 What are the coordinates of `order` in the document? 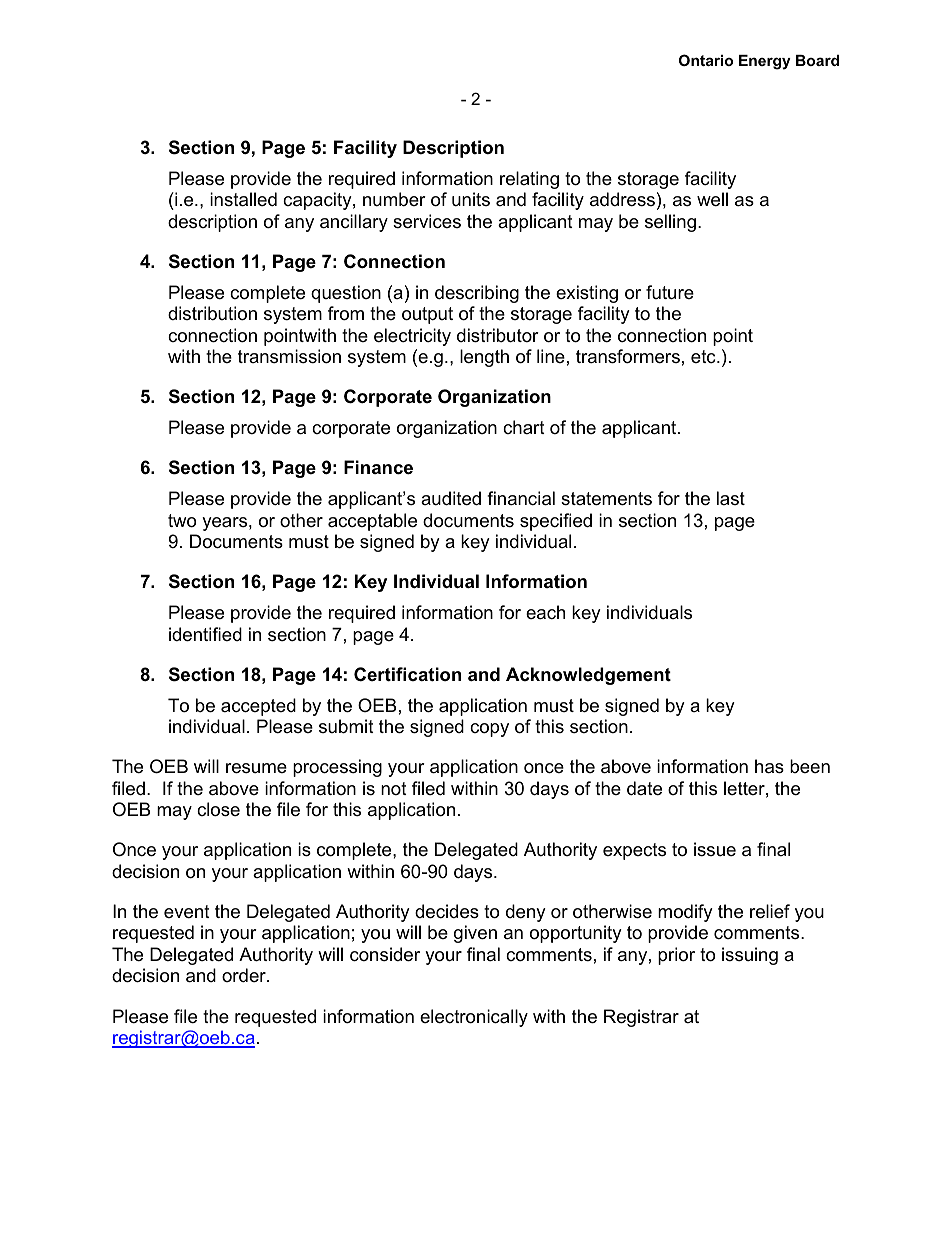 It's located at (245, 975).
